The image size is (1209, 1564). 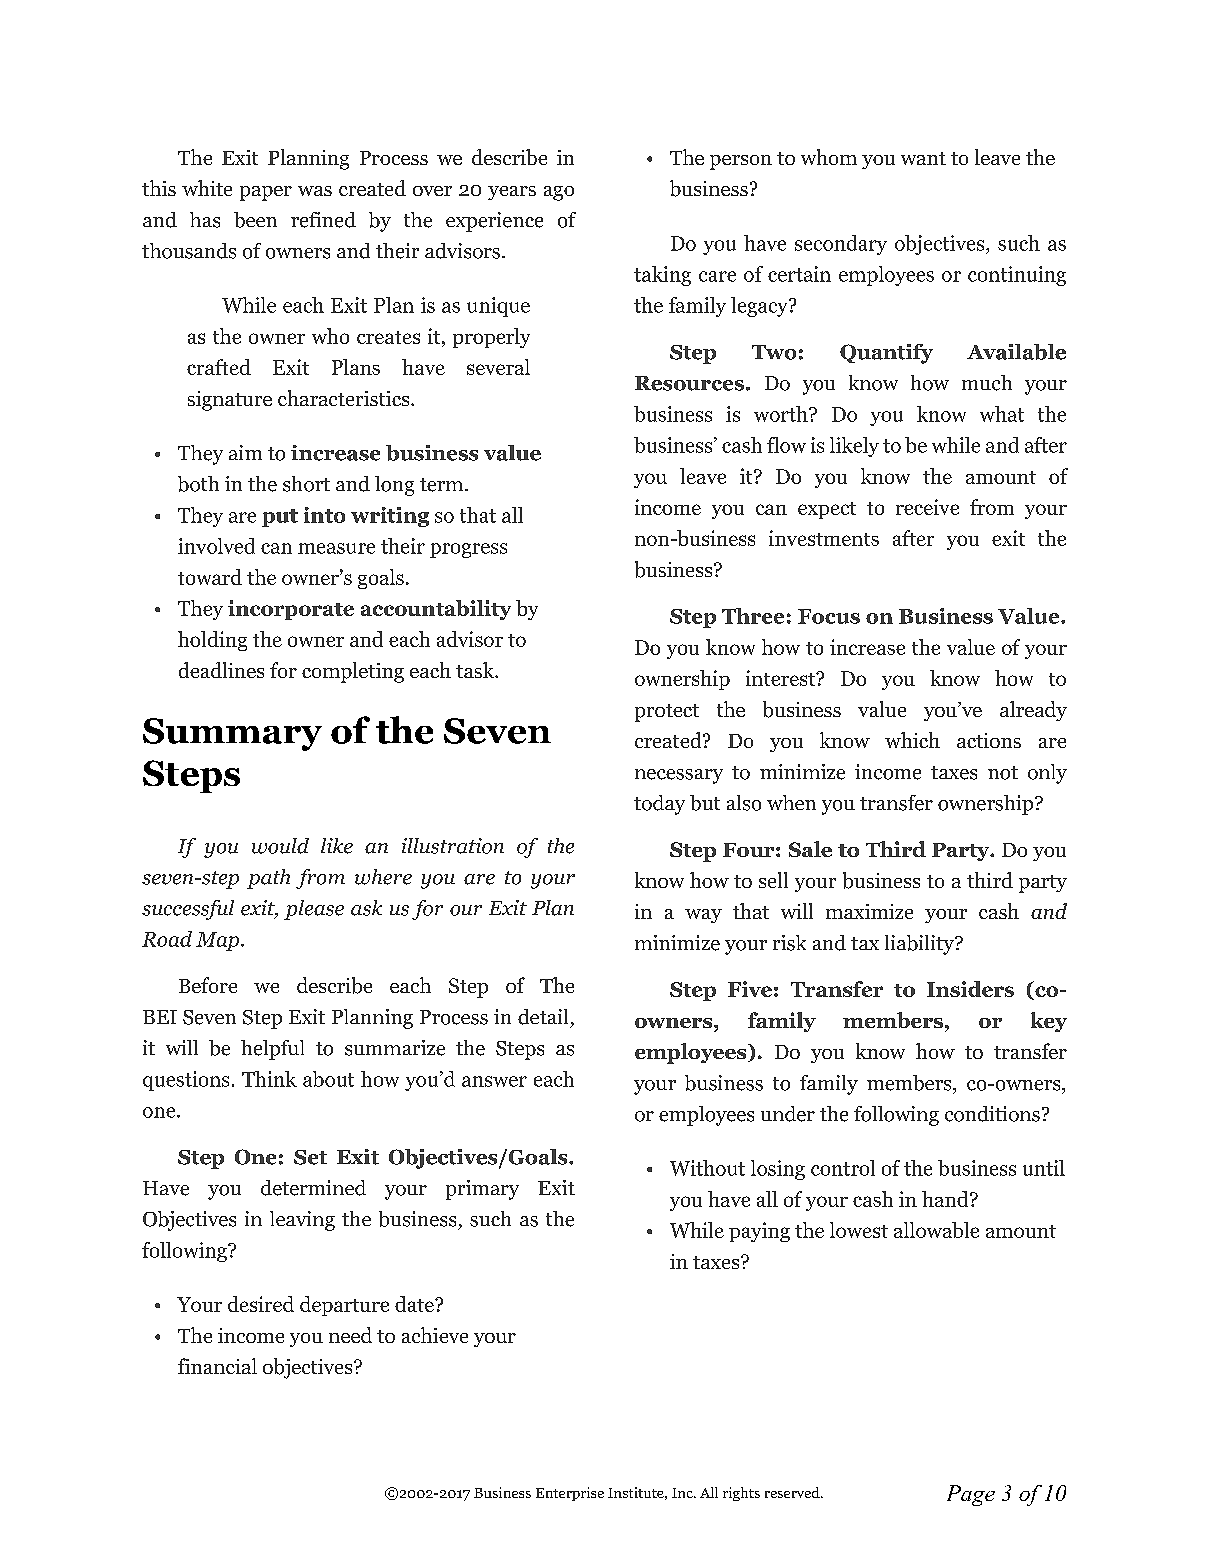 I want to click on financial, so click(x=217, y=1366).
